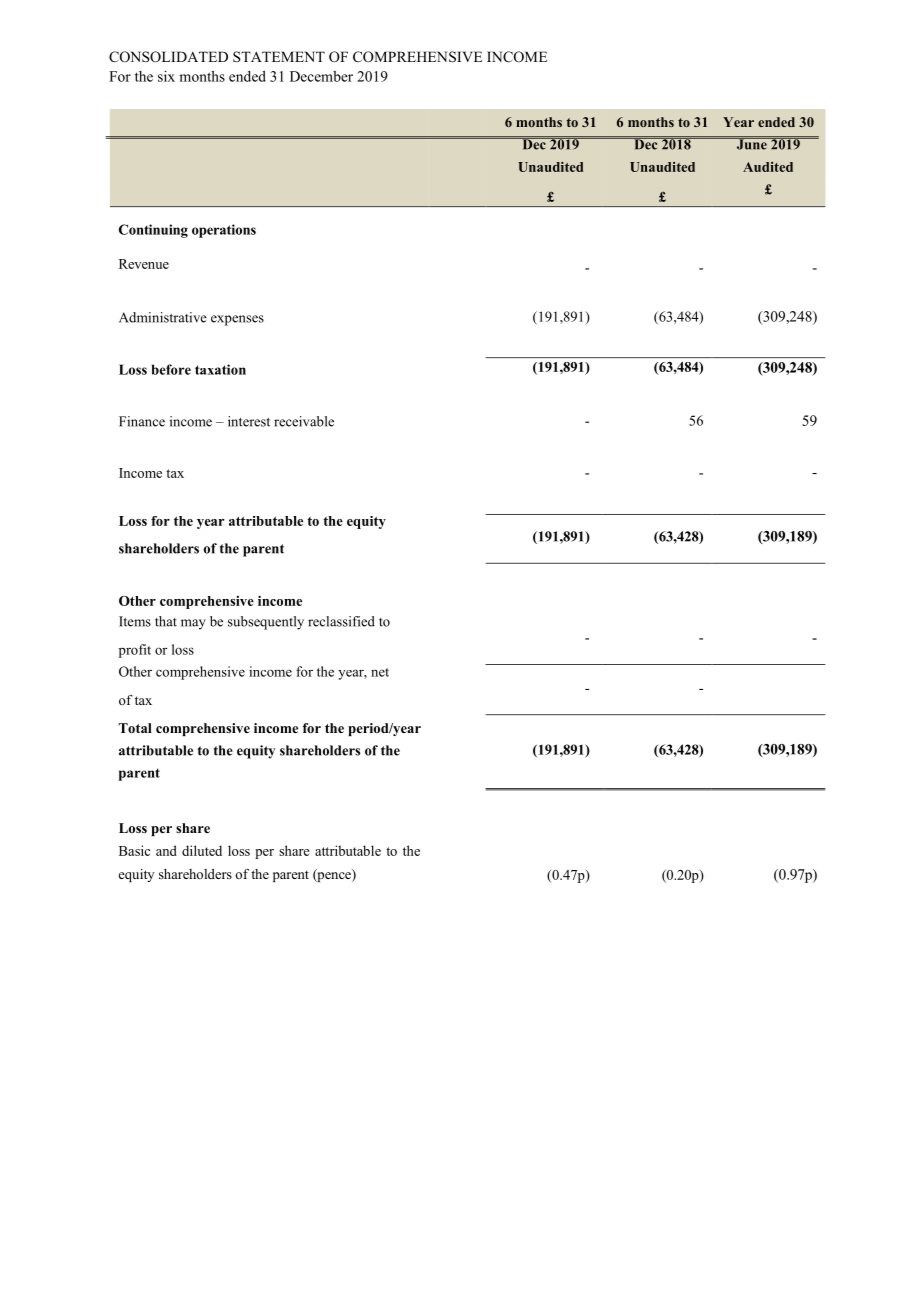  I want to click on reclassified, so click(341, 621).
